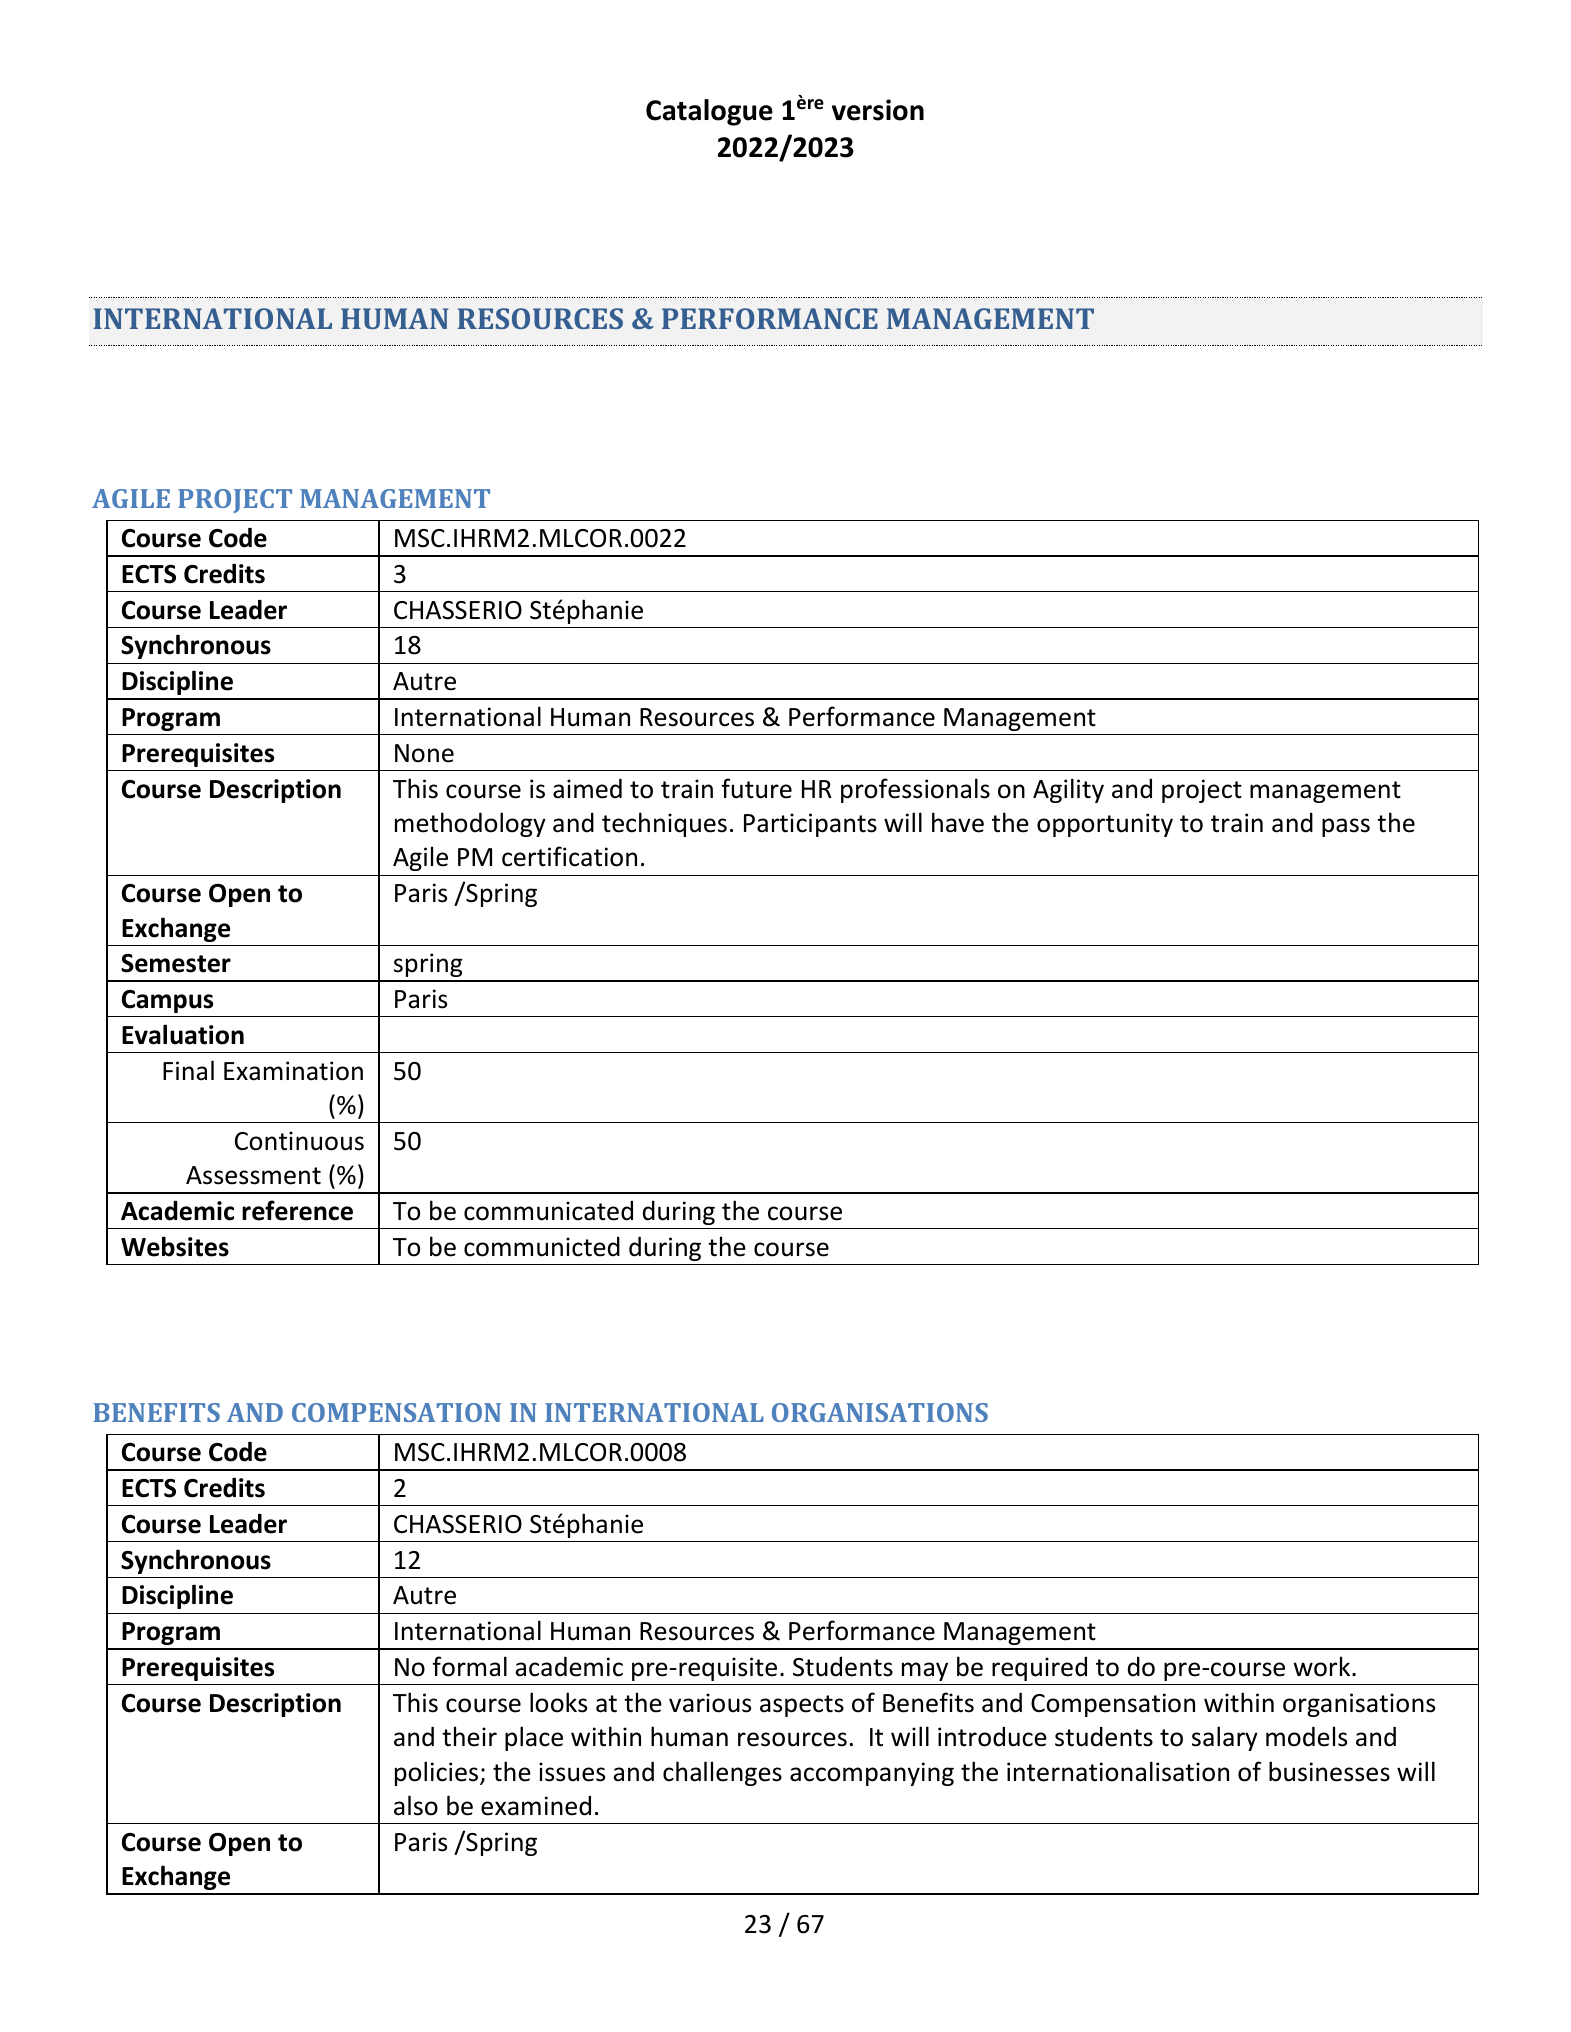  I want to click on also, so click(416, 1805).
